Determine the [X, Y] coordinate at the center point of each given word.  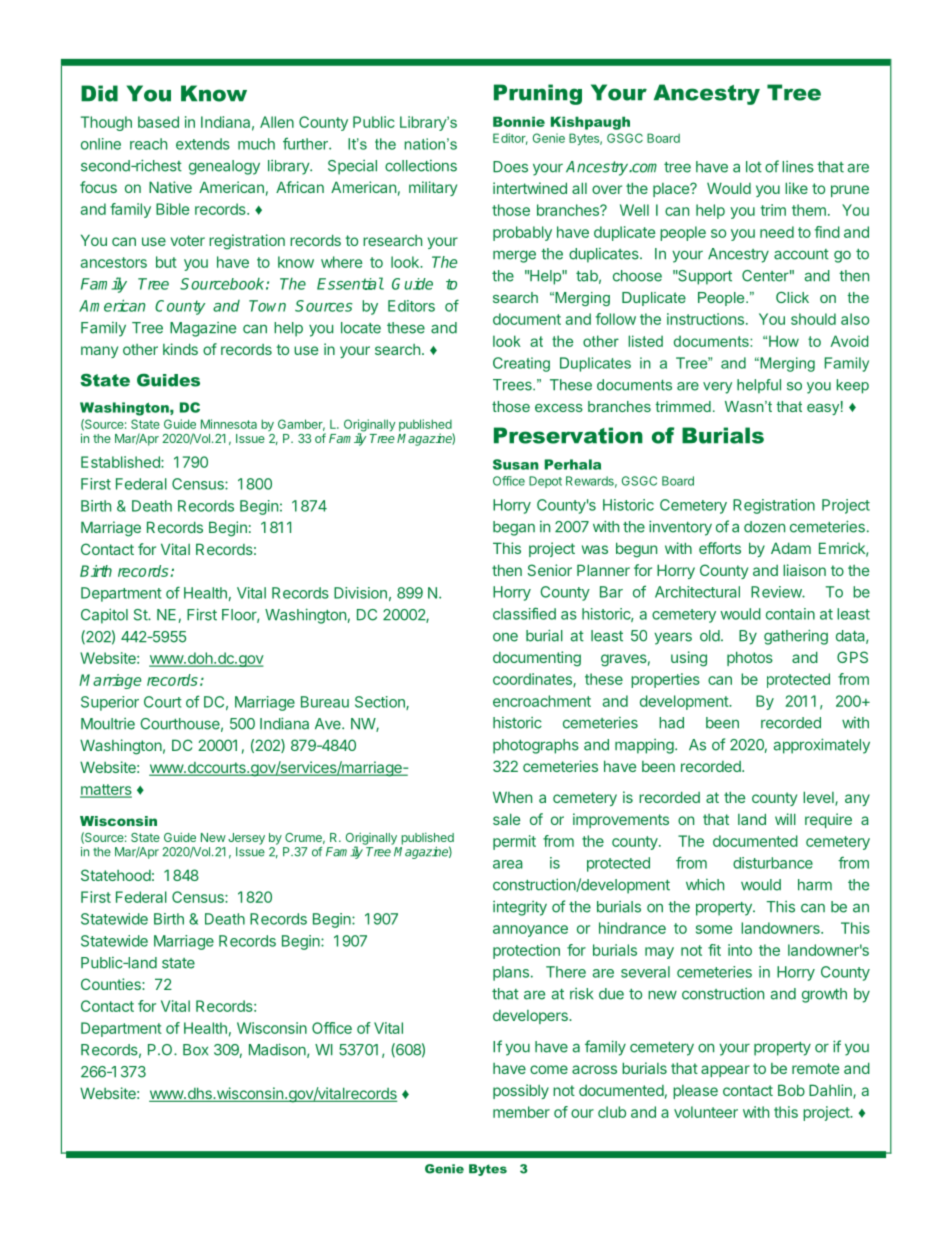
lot [754, 167]
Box [195, 1050]
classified [524, 613]
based [158, 122]
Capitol [104, 616]
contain [790, 614]
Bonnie [519, 121]
